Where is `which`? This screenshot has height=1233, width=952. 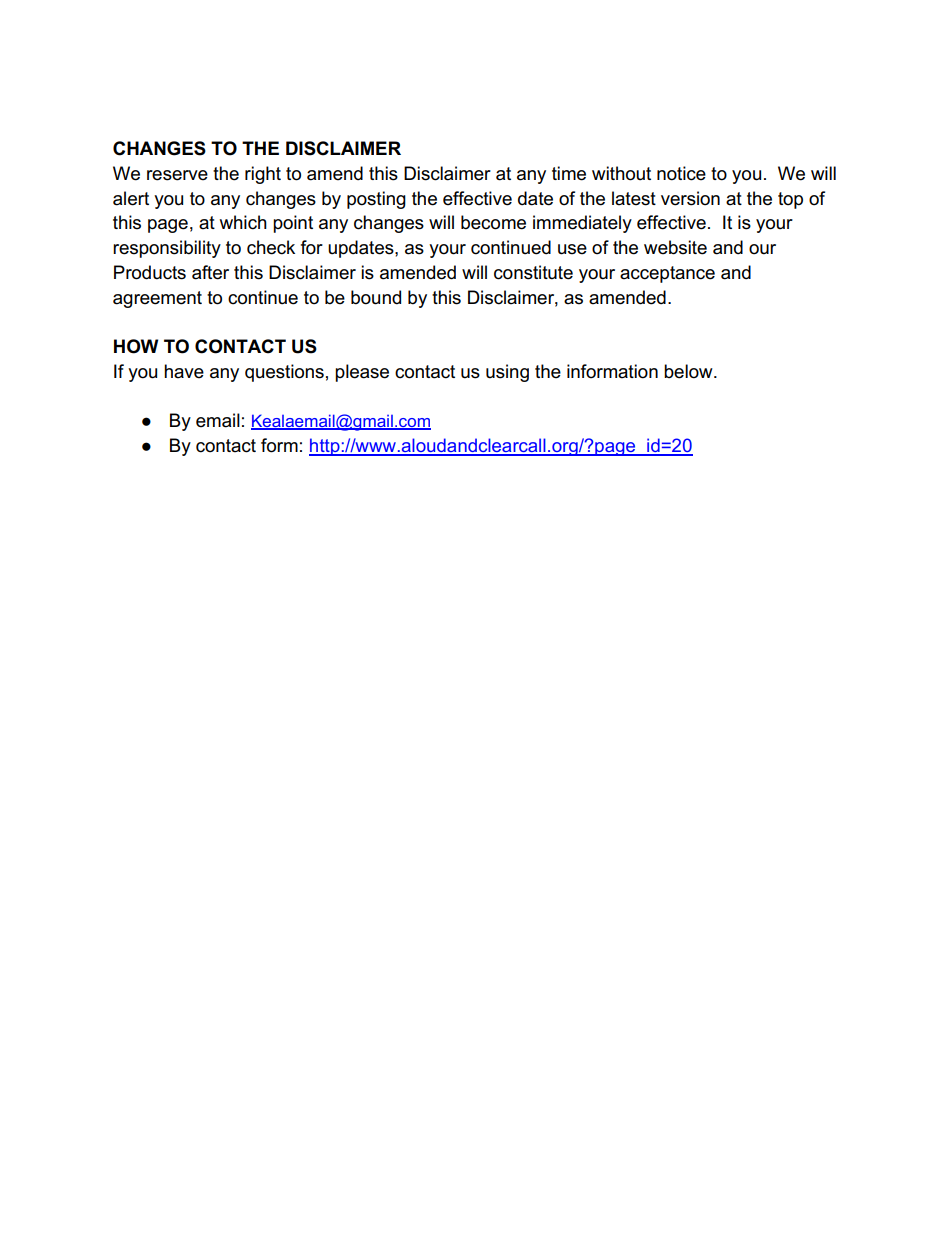 which is located at coordinates (243, 222).
